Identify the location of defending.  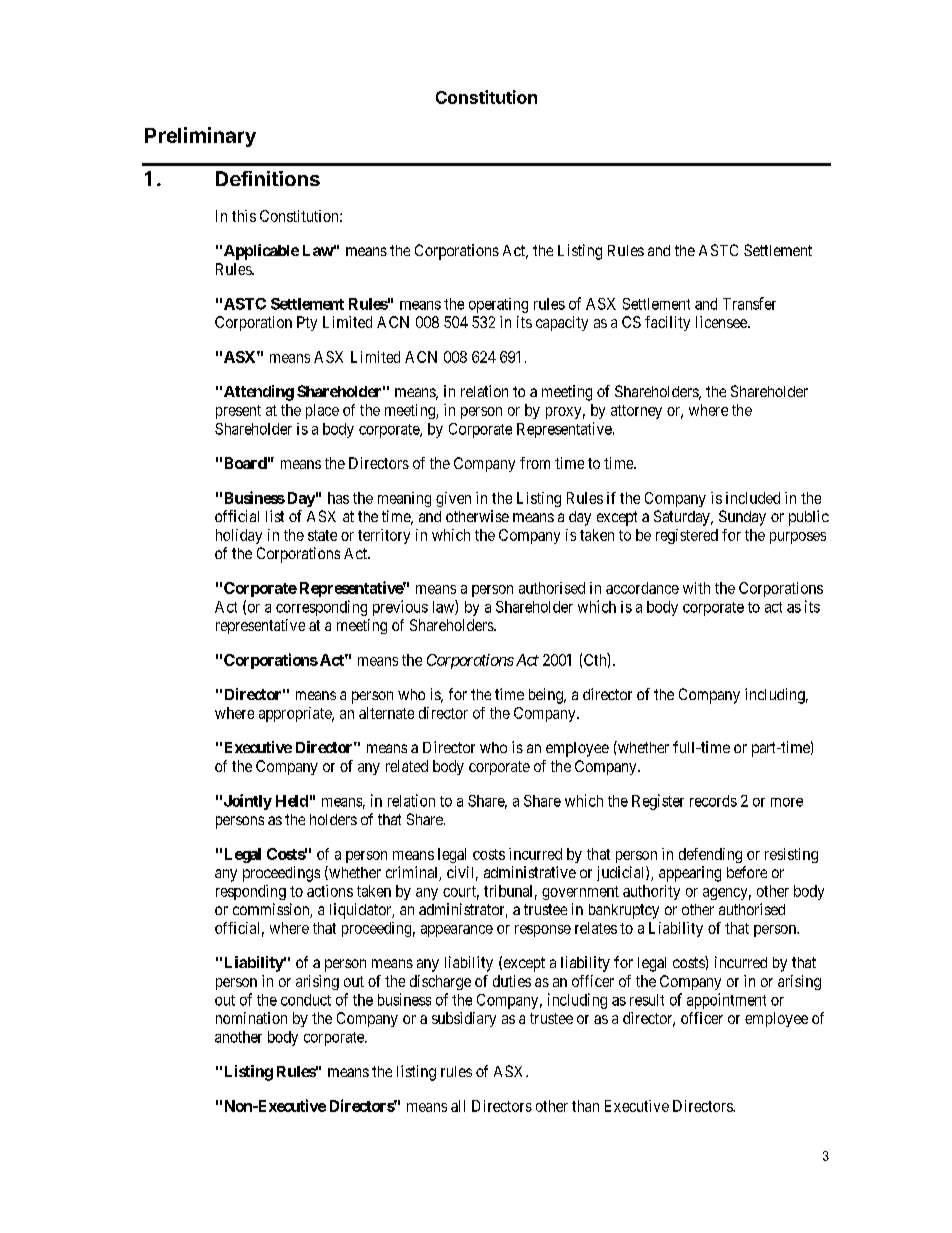
(710, 855).
